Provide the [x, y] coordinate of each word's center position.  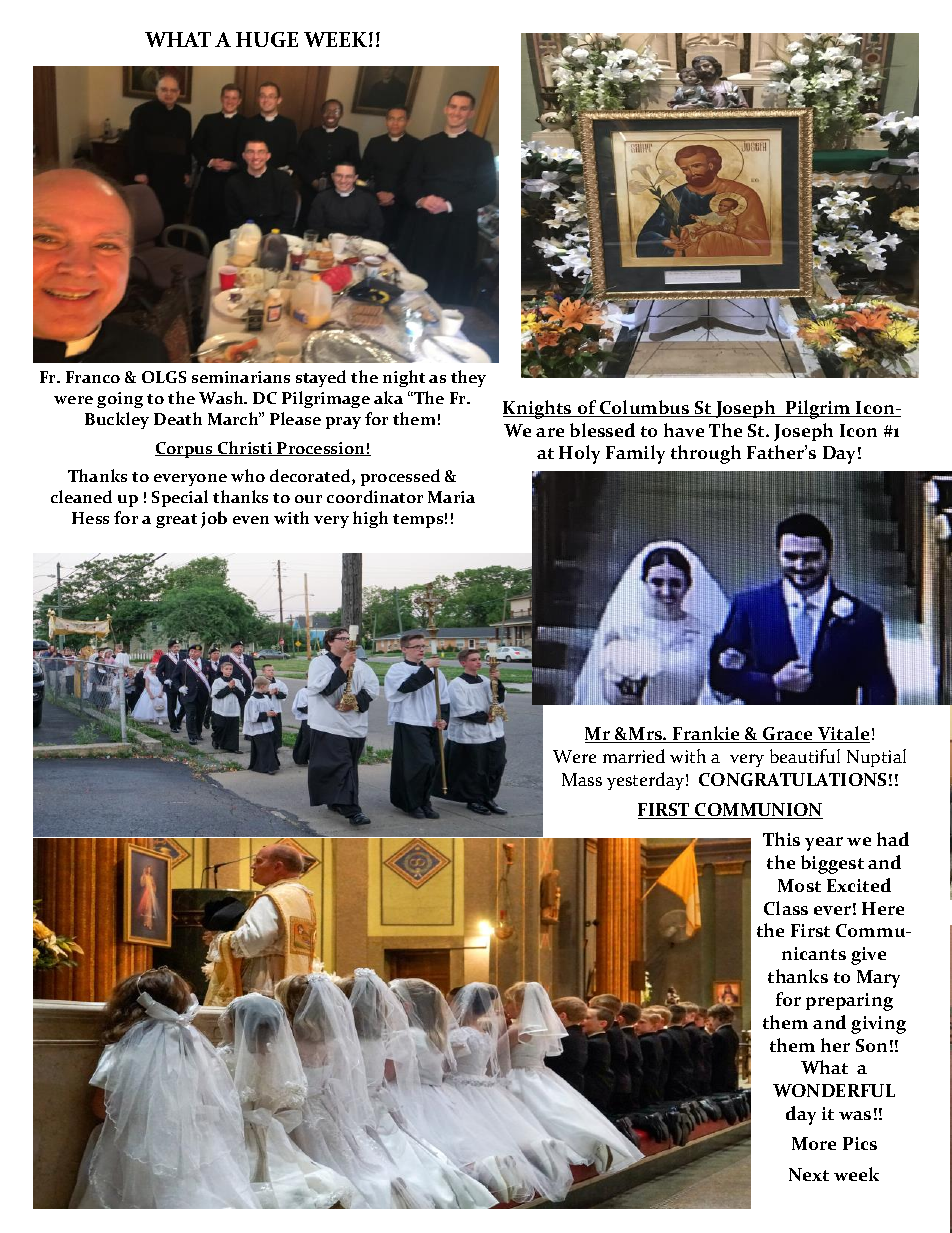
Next [809, 1174]
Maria [451, 497]
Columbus [645, 408]
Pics [860, 1143]
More [814, 1143]
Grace [788, 735]
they [468, 378]
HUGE [267, 39]
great [176, 521]
